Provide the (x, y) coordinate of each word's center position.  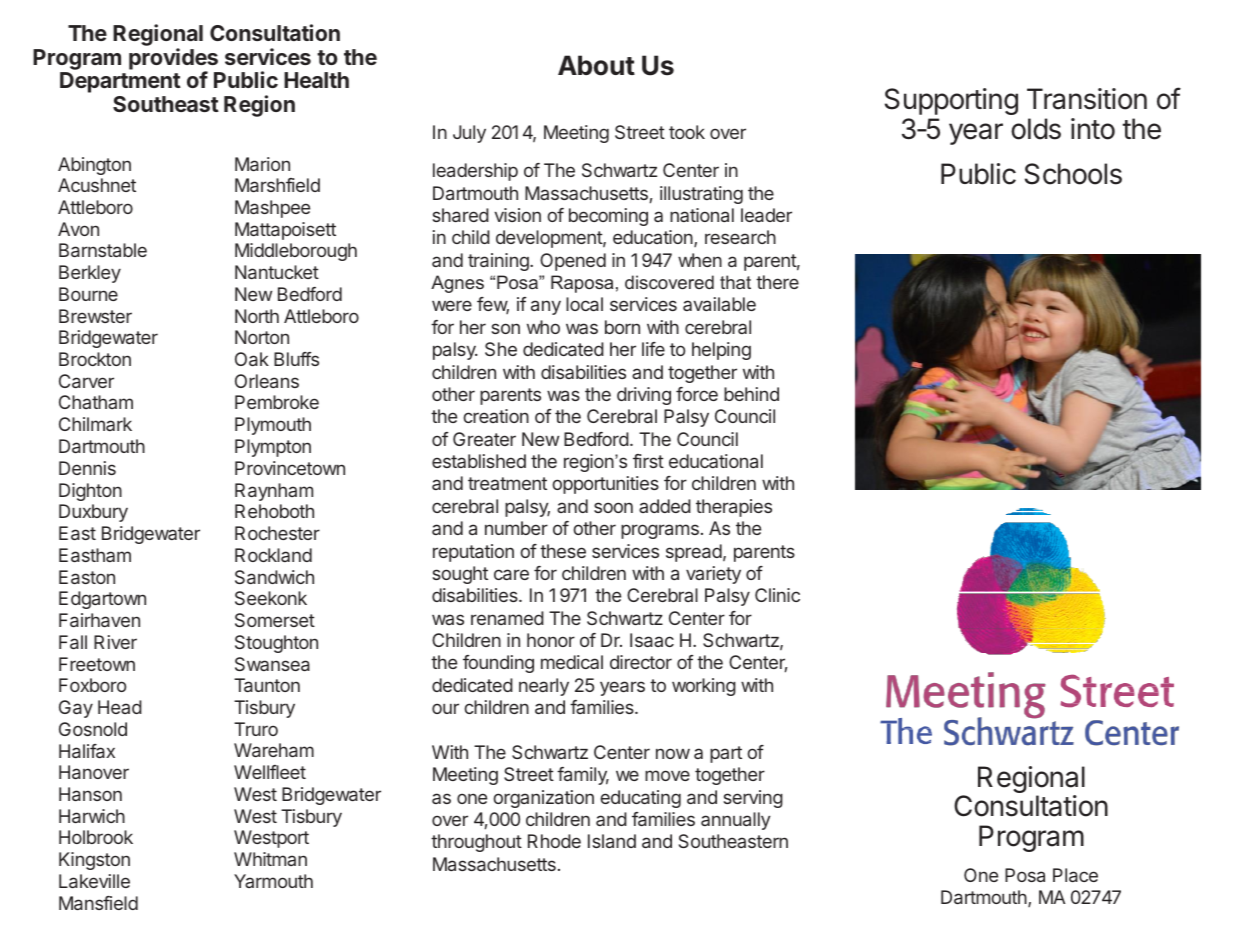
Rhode (554, 841)
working (704, 687)
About (596, 65)
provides (173, 60)
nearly (544, 687)
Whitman (270, 859)
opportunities (605, 485)
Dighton (90, 492)
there (777, 282)
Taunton (267, 685)
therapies (734, 508)
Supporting (951, 101)
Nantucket (277, 272)
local (584, 304)
